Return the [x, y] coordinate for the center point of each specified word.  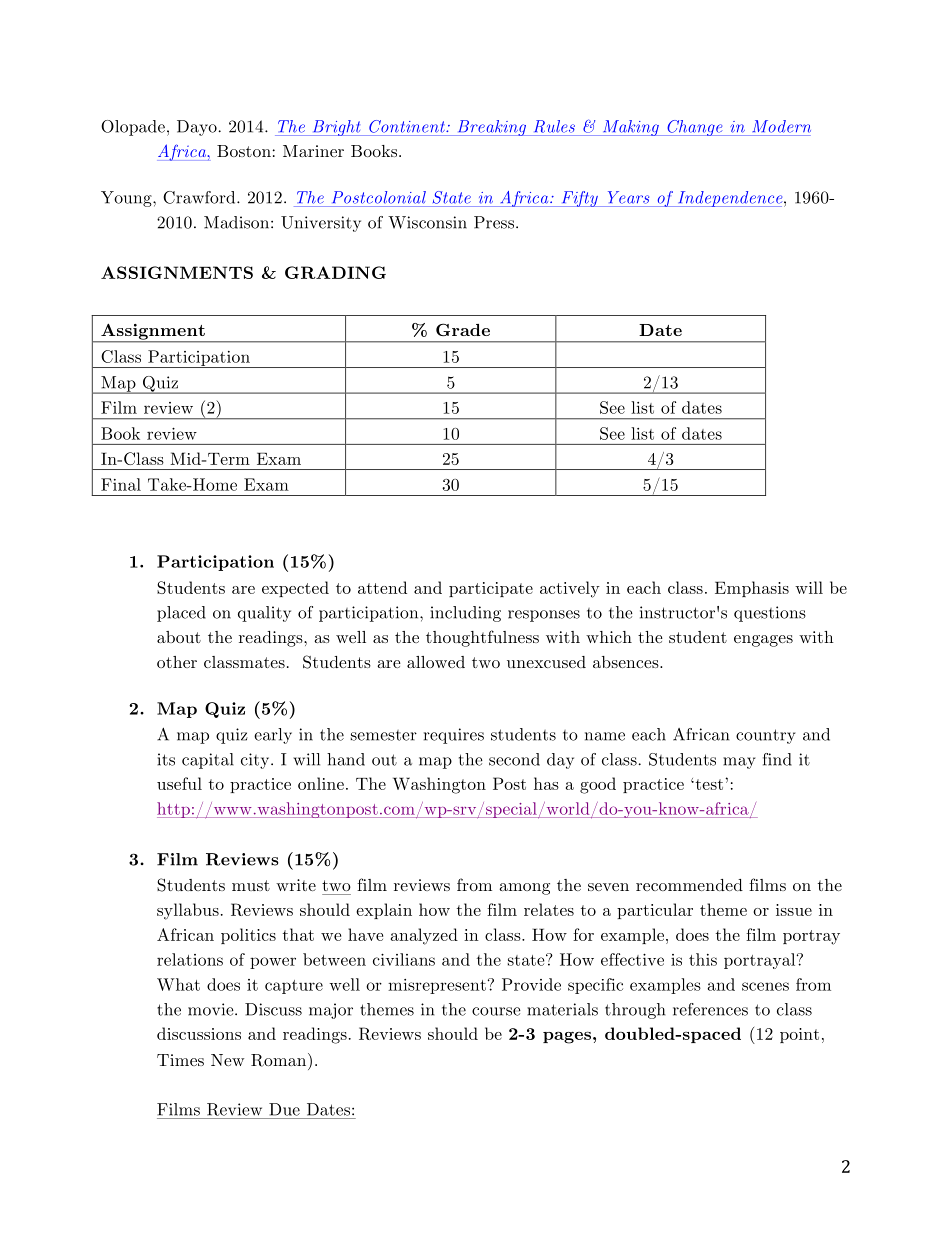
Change [695, 128]
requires [454, 736]
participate [491, 589]
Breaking [492, 128]
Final [121, 484]
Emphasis [752, 589]
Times [180, 1060]
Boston [244, 151]
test [709, 784]
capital [208, 761]
